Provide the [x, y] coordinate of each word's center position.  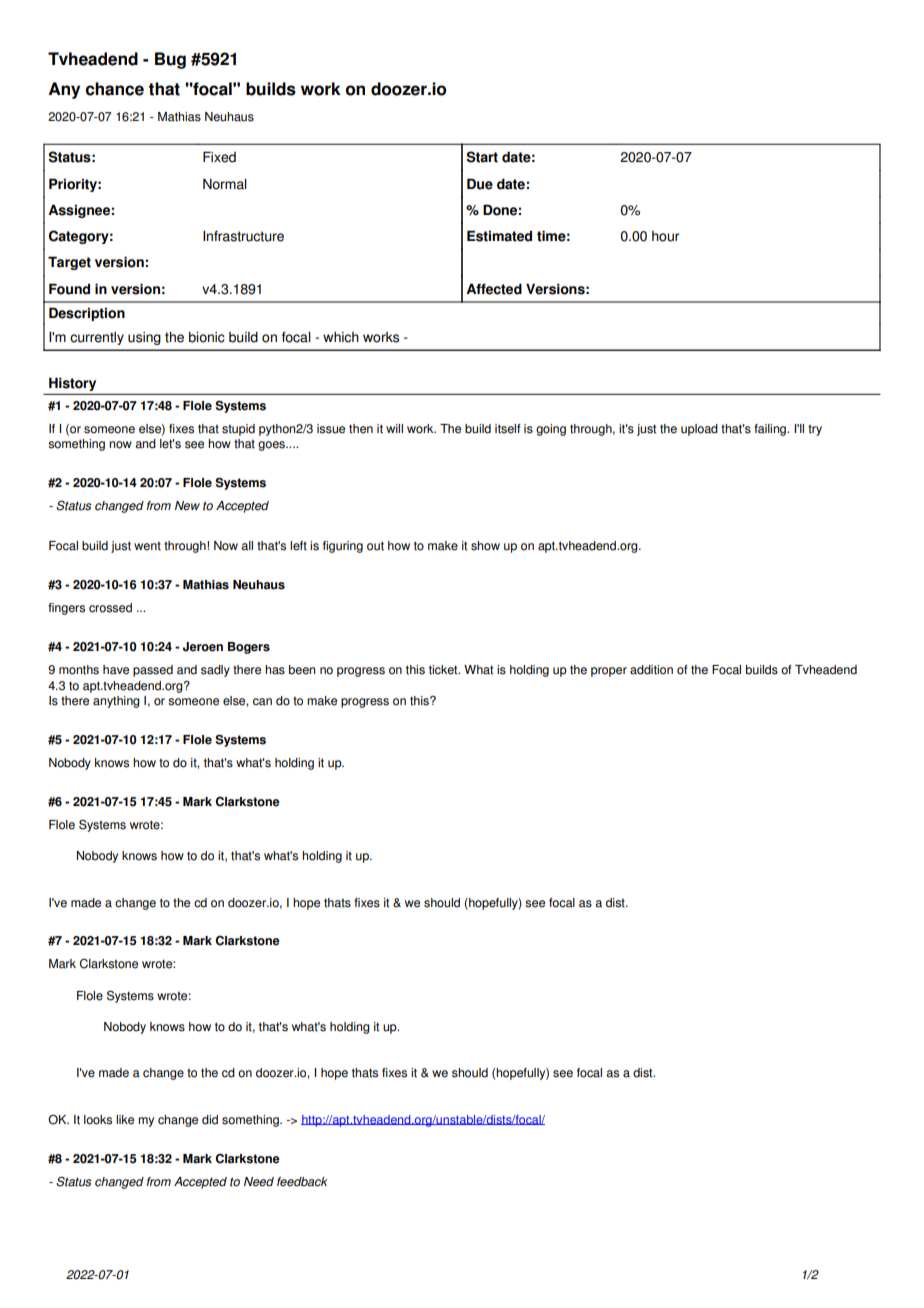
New [187, 506]
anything [116, 702]
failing [771, 430]
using [144, 338]
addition [651, 670]
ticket [444, 670]
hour [665, 236]
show [485, 546]
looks [98, 1120]
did [210, 1120]
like [125, 1120]
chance [115, 89]
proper [609, 672]
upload [699, 430]
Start [482, 157]
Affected [494, 289]
